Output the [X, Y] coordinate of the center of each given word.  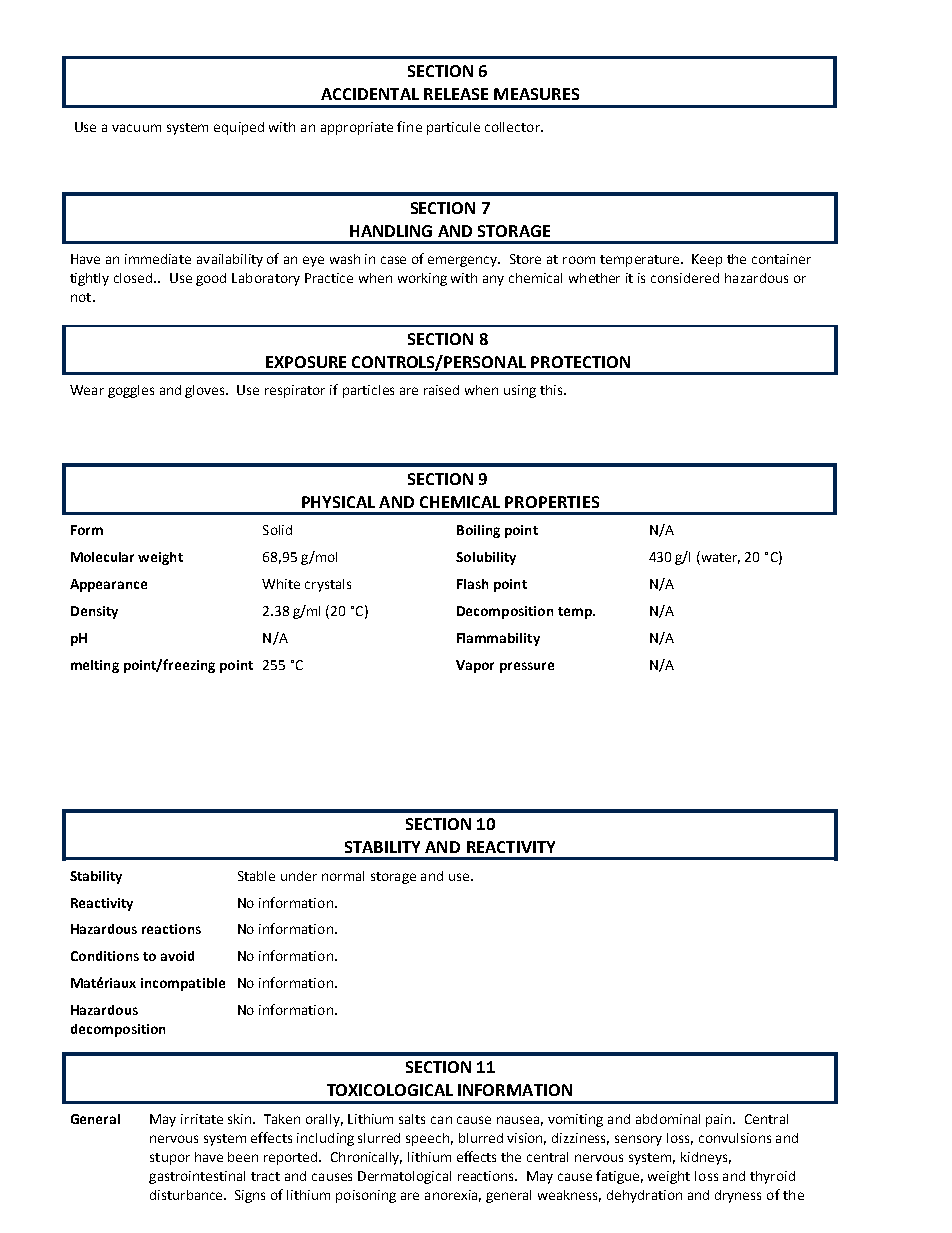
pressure [527, 667]
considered [685, 278]
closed [134, 278]
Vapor [475, 666]
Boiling [478, 531]
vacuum [136, 128]
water [719, 558]
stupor [170, 1159]
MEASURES [536, 94]
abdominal [668, 1119]
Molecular [102, 557]
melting [95, 666]
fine [409, 126]
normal [343, 876]
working [422, 279]
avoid [177, 956]
